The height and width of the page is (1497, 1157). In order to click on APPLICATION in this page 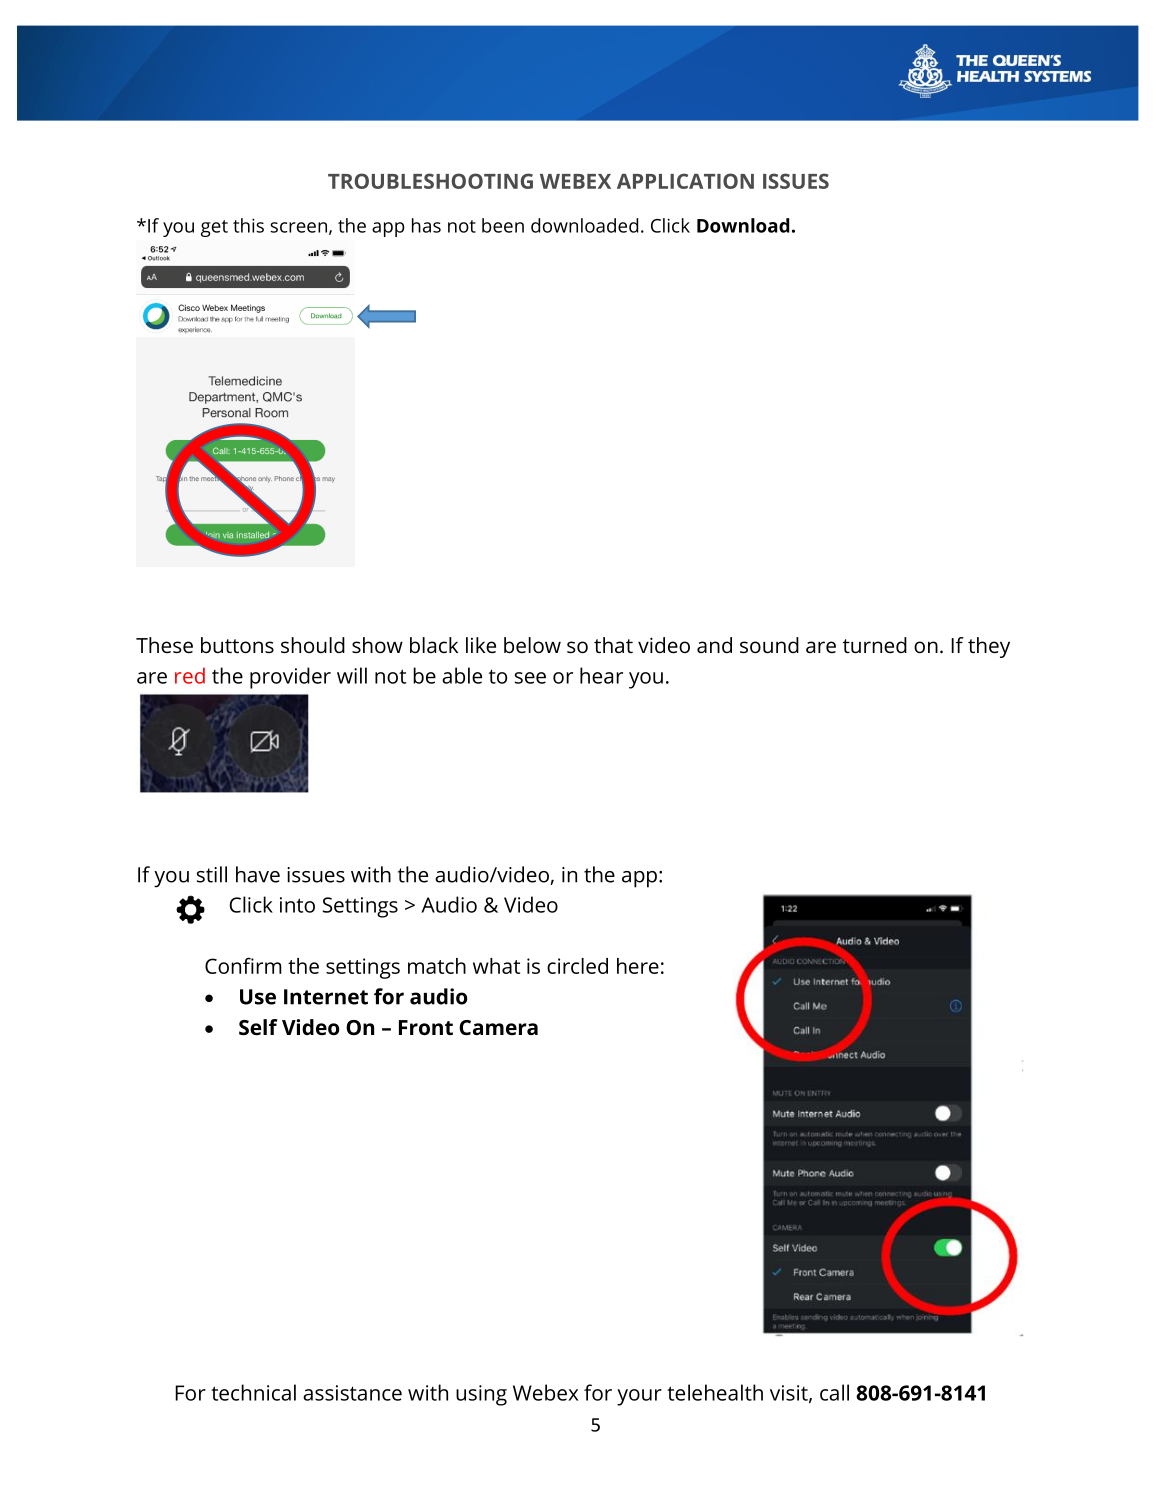, I will do `click(685, 181)`.
